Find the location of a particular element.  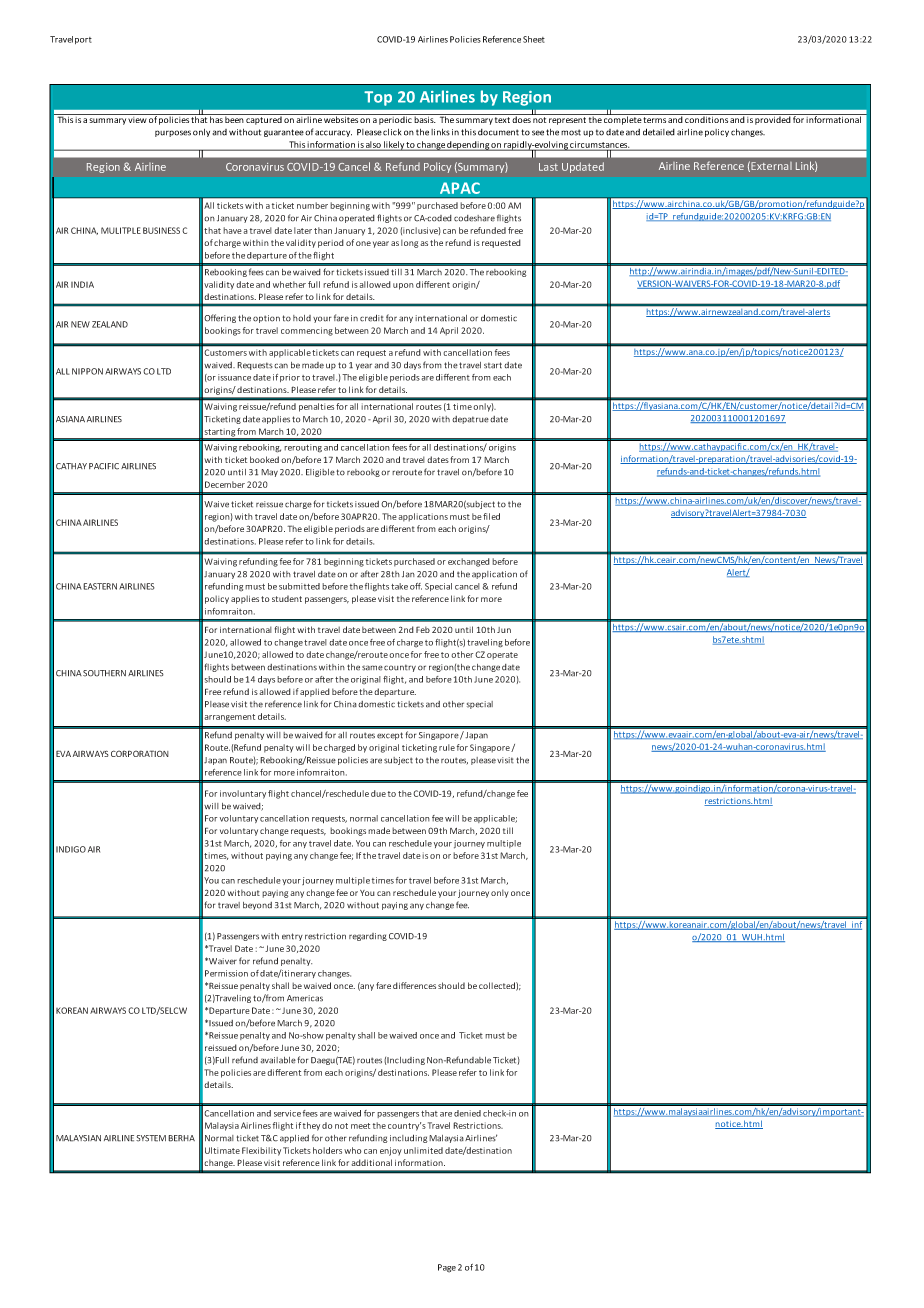

Ultimate is located at coordinates (222, 1150).
